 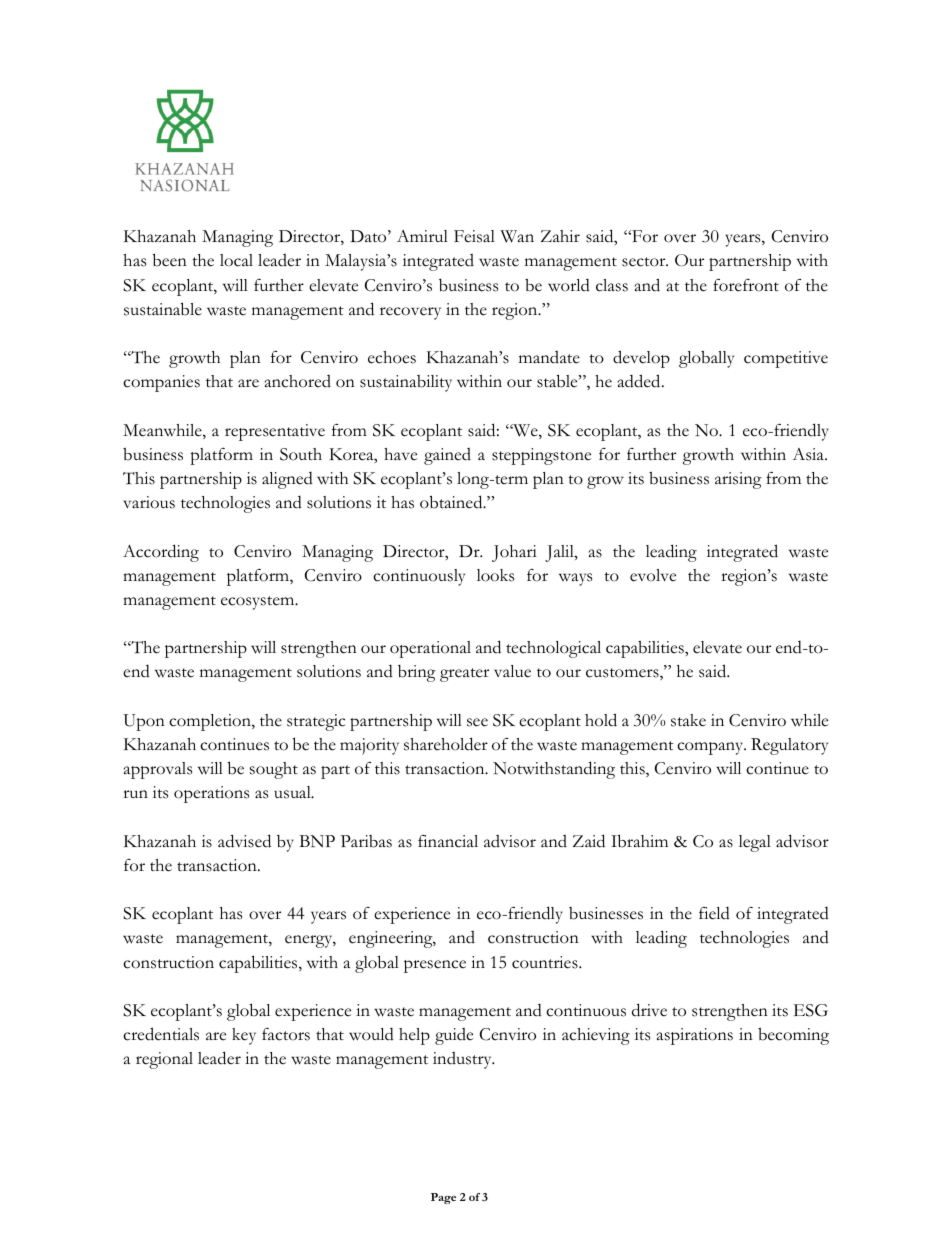 What do you see at coordinates (443, 1198) in the screenshot?
I see `Page` at bounding box center [443, 1198].
